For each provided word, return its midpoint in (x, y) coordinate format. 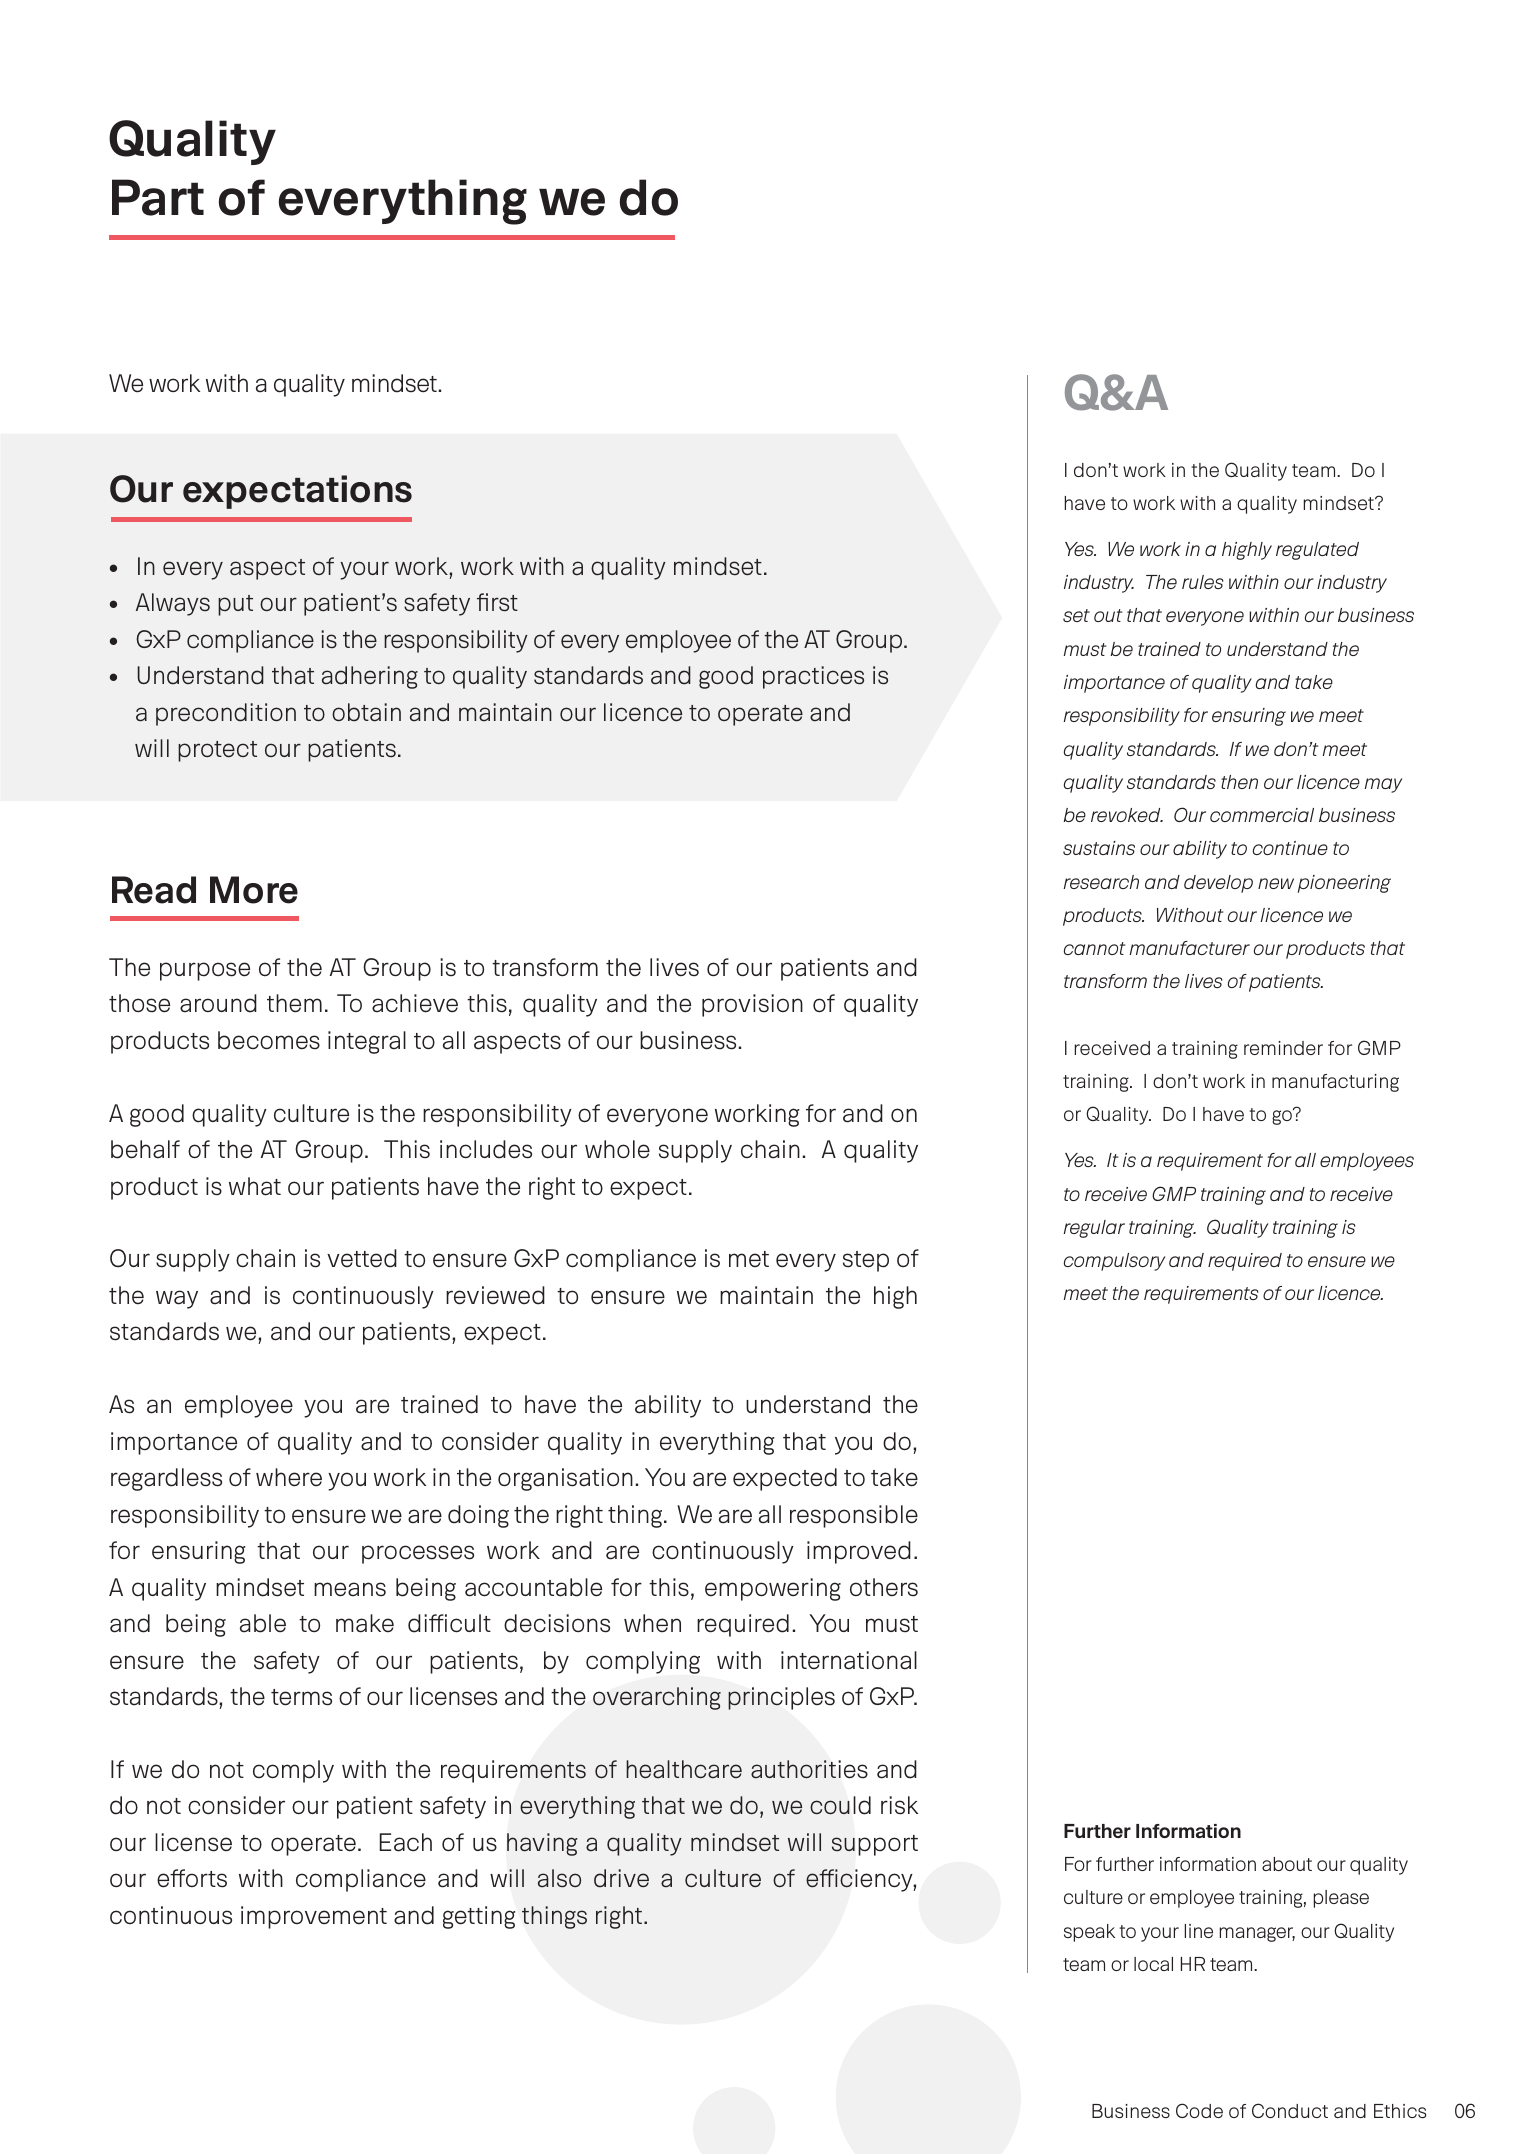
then (1239, 782)
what (255, 1186)
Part (158, 197)
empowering (773, 1589)
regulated (1317, 551)
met (749, 1259)
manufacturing (1335, 1083)
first (497, 602)
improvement (314, 1917)
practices (813, 677)
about (1287, 1864)
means (350, 1589)
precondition (226, 714)
